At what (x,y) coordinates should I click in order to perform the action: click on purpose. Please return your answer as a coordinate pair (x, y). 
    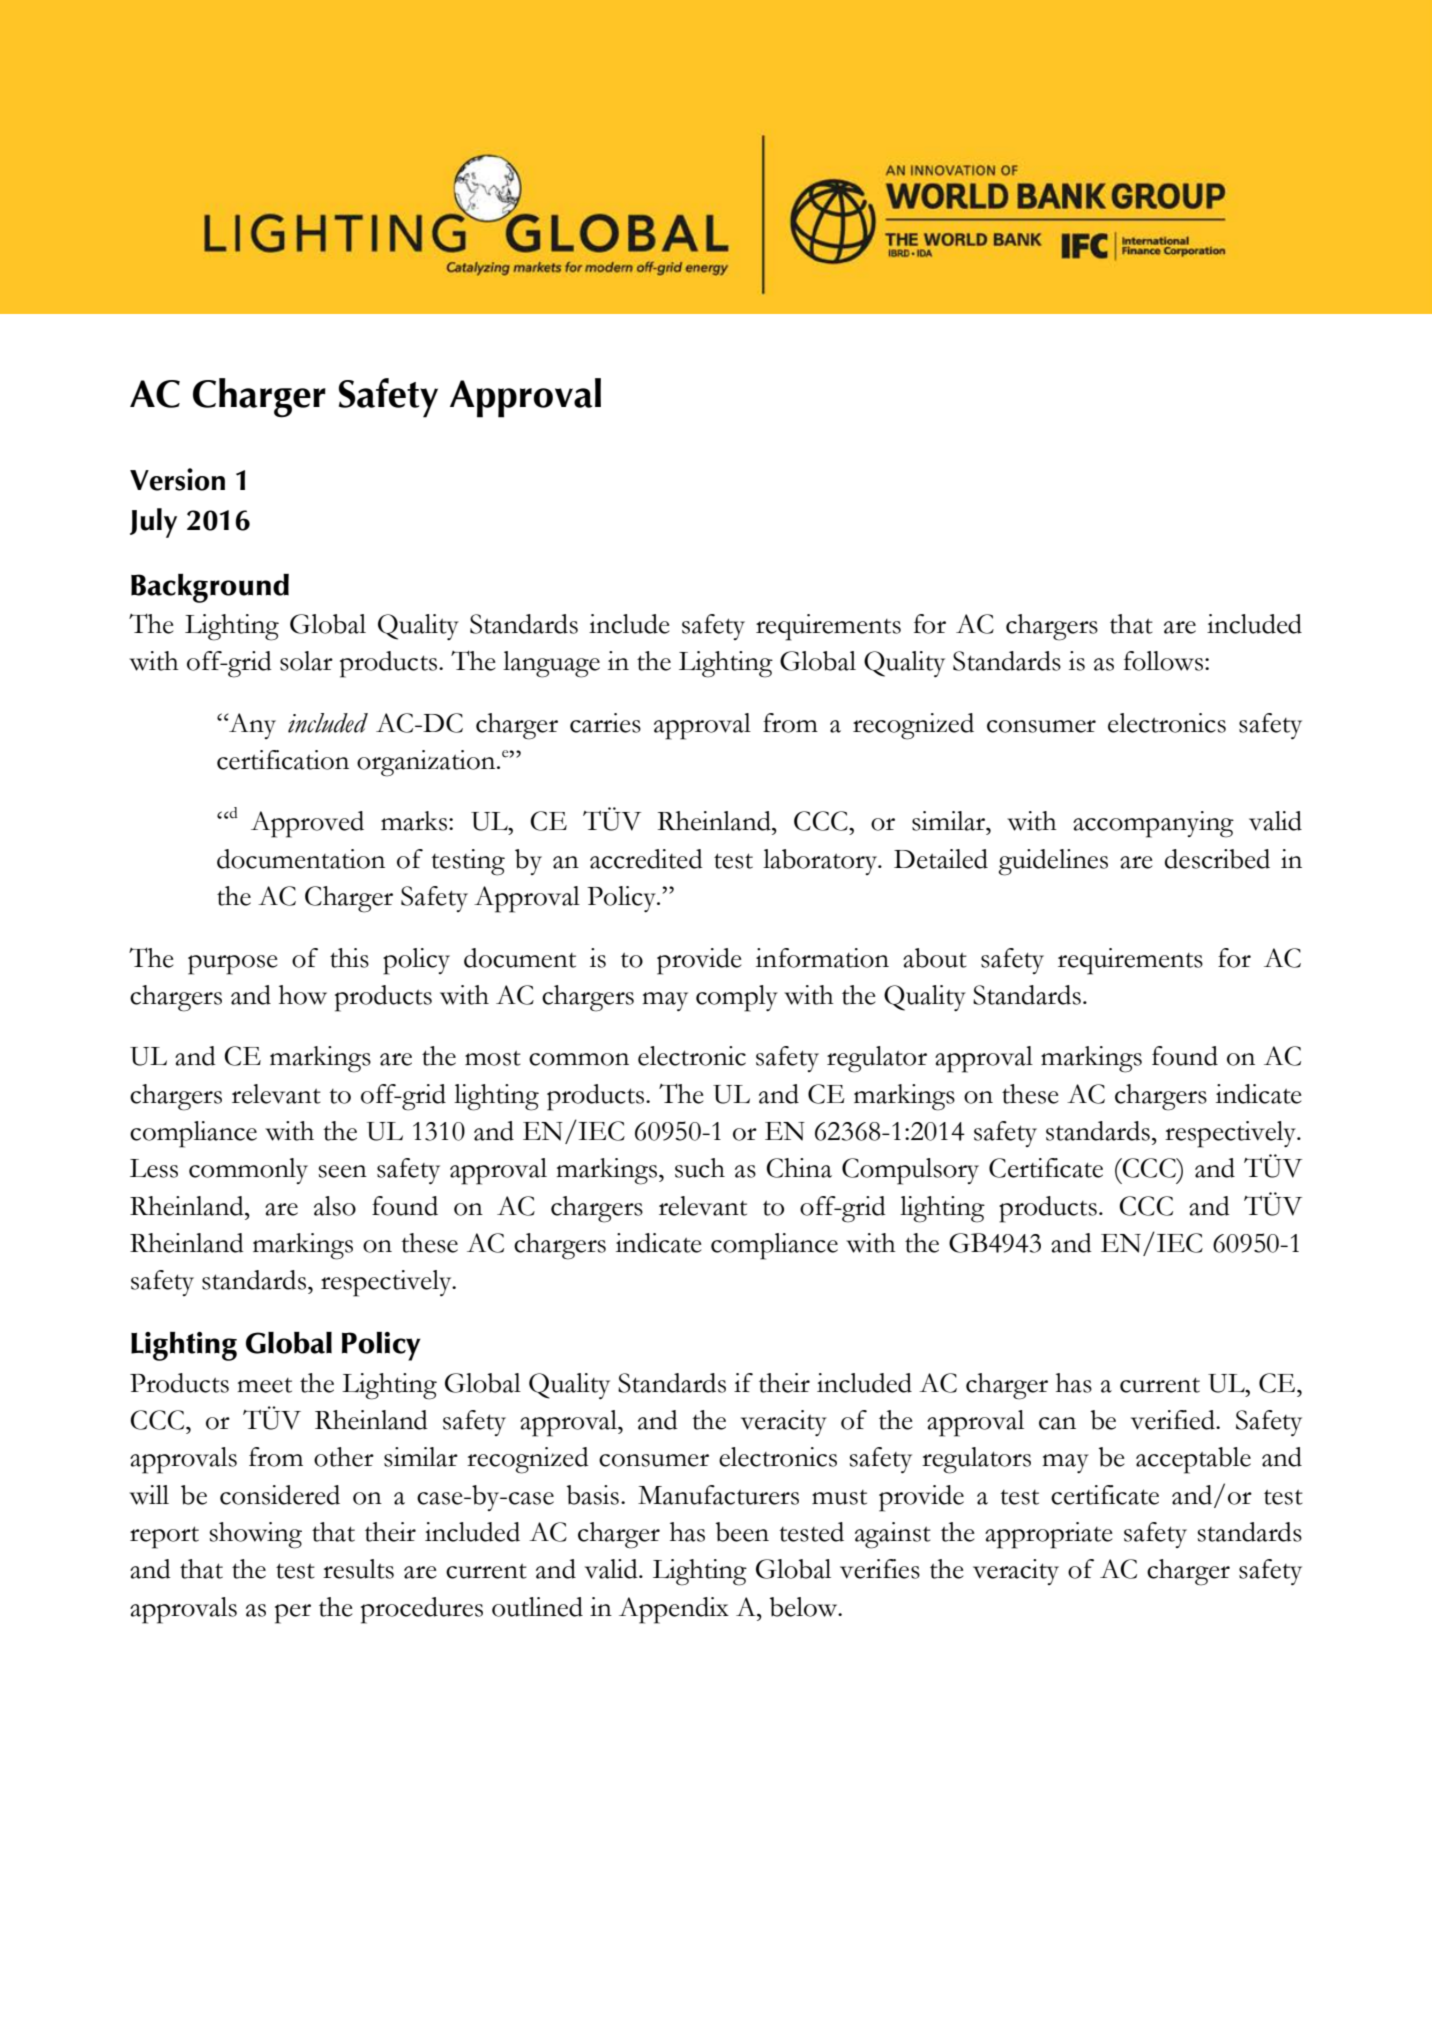
    Looking at the image, I should click on (233, 965).
